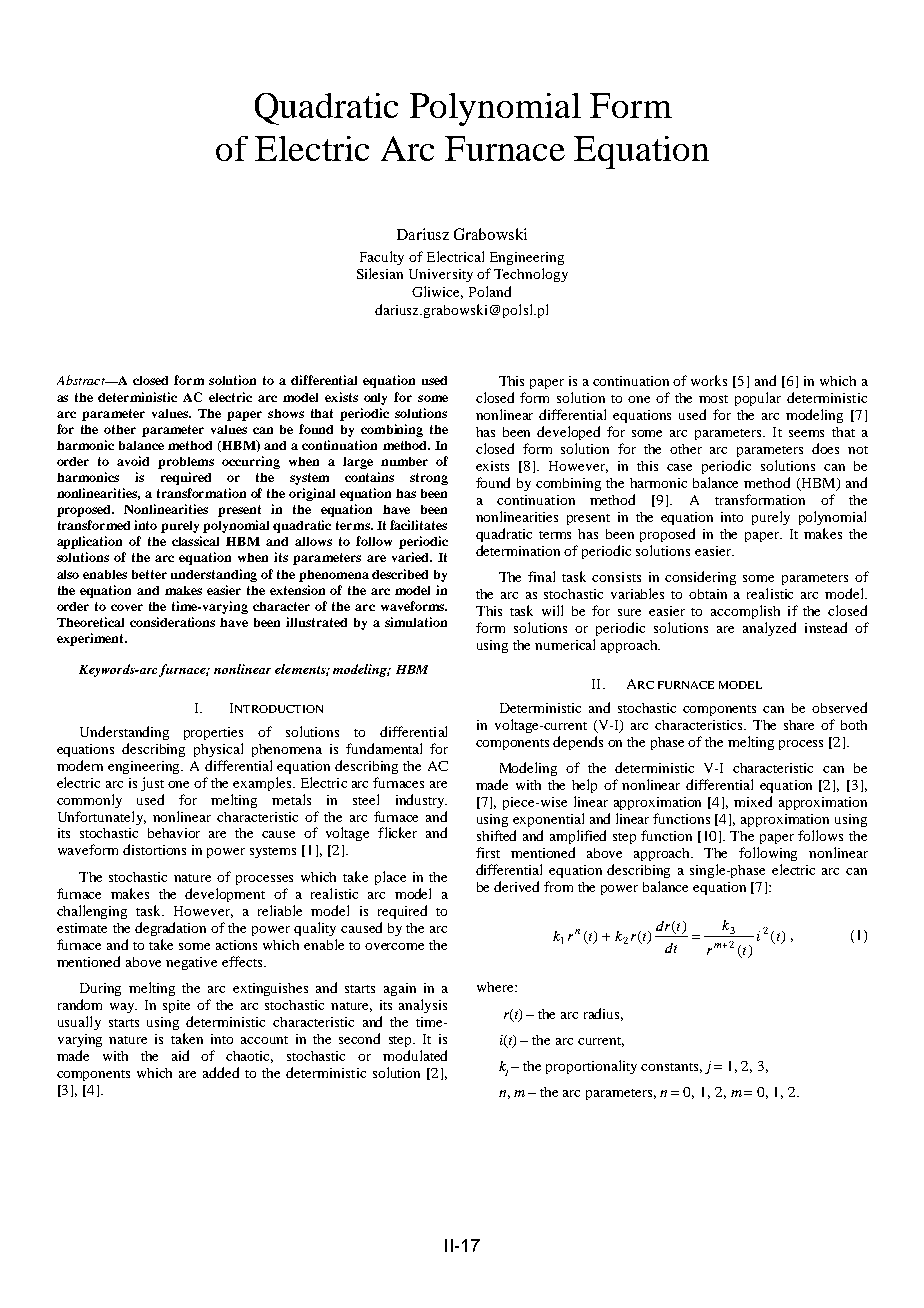 The width and height of the screenshot is (924, 1308). Describe the element at coordinates (603, 1014) in the screenshot. I see `radius` at that location.
